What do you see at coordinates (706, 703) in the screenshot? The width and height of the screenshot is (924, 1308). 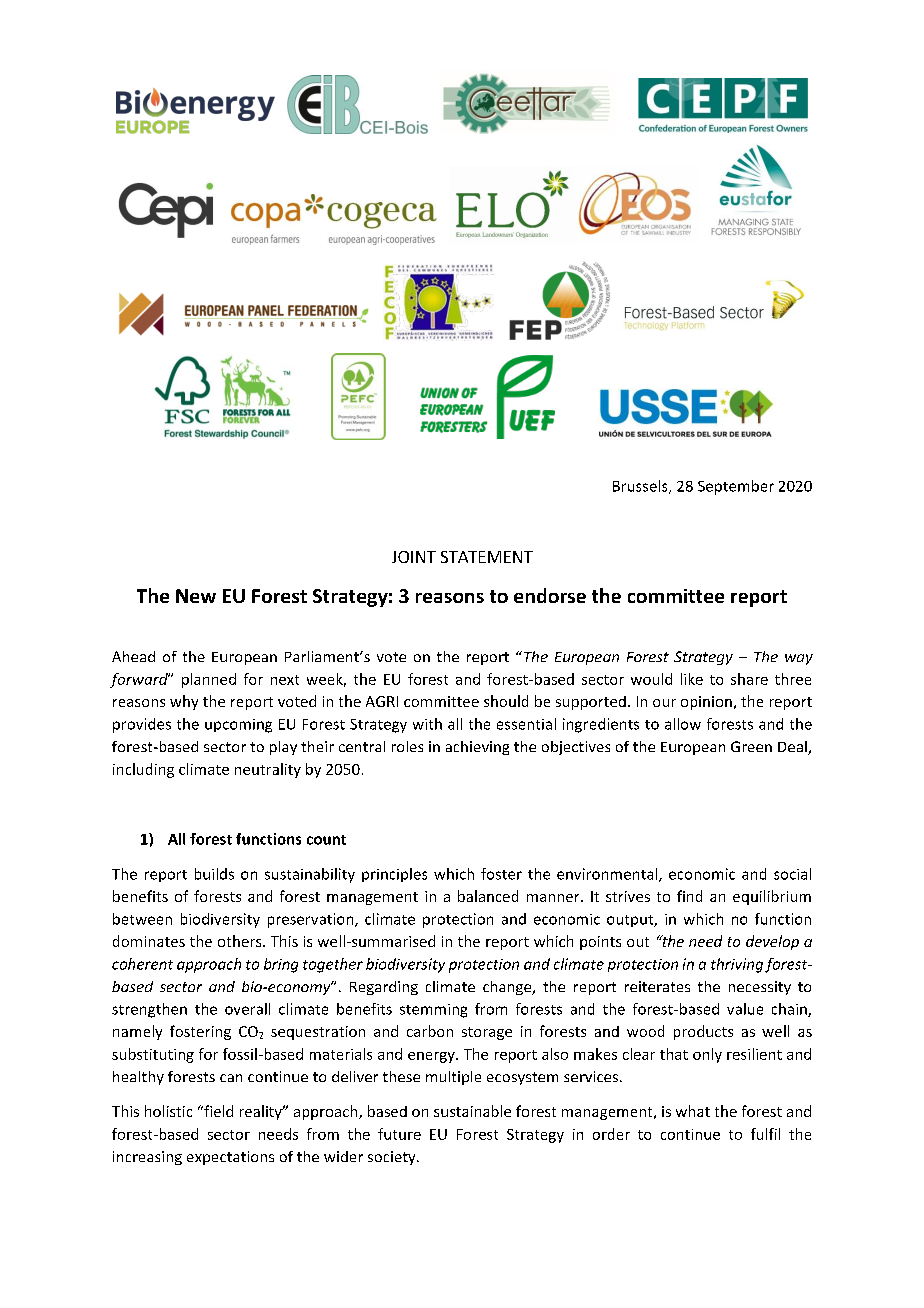 I see `opinion` at bounding box center [706, 703].
